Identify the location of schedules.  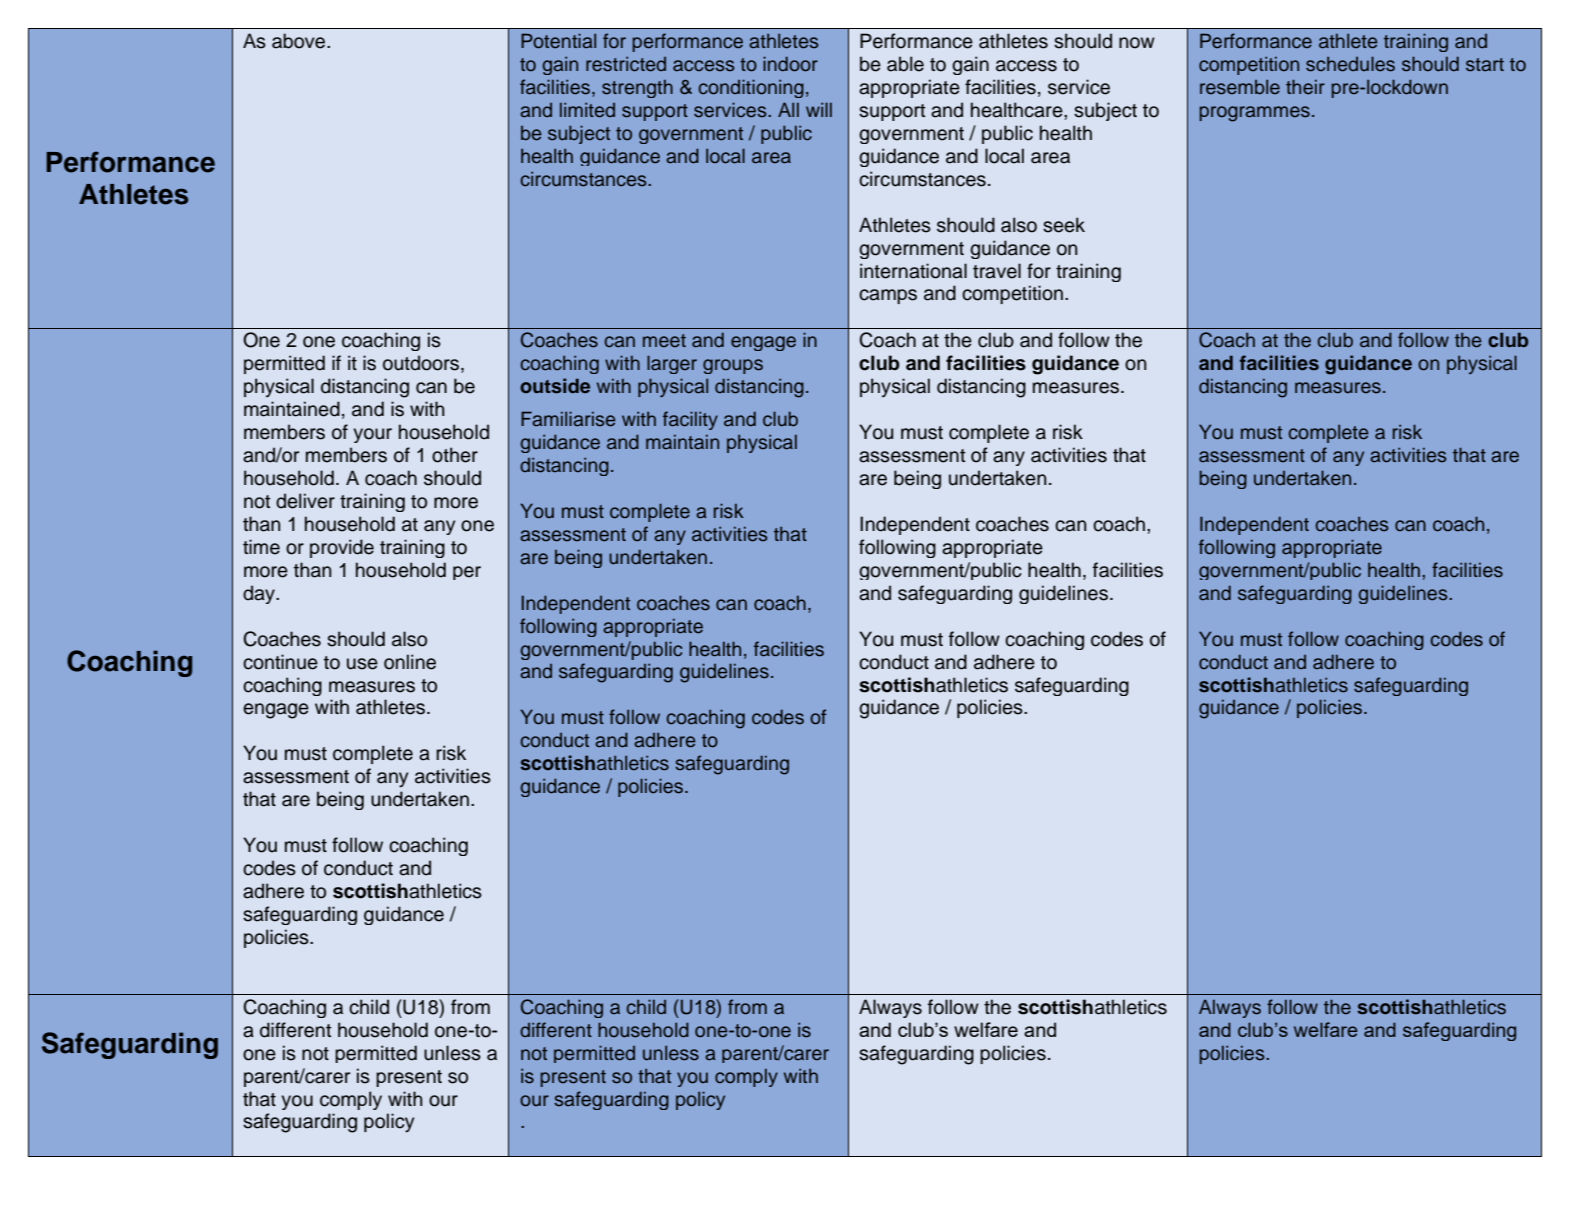
(1350, 64).
